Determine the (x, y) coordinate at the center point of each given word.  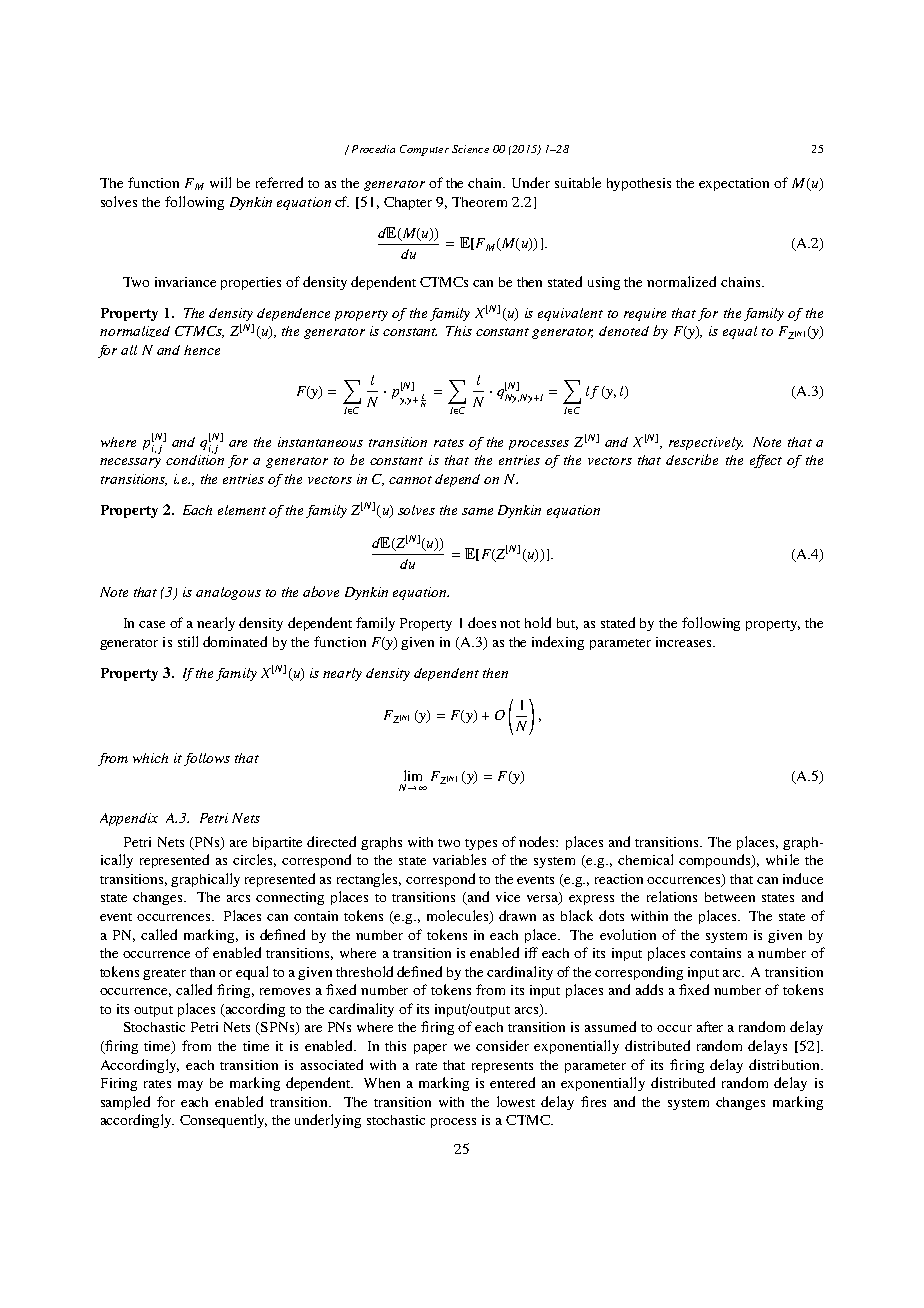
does (482, 622)
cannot (410, 480)
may (190, 1086)
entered (512, 1082)
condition (195, 458)
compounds (716, 861)
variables (459, 859)
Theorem (479, 202)
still (188, 641)
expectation (734, 184)
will (220, 182)
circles (254, 860)
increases (685, 642)
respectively (706, 443)
